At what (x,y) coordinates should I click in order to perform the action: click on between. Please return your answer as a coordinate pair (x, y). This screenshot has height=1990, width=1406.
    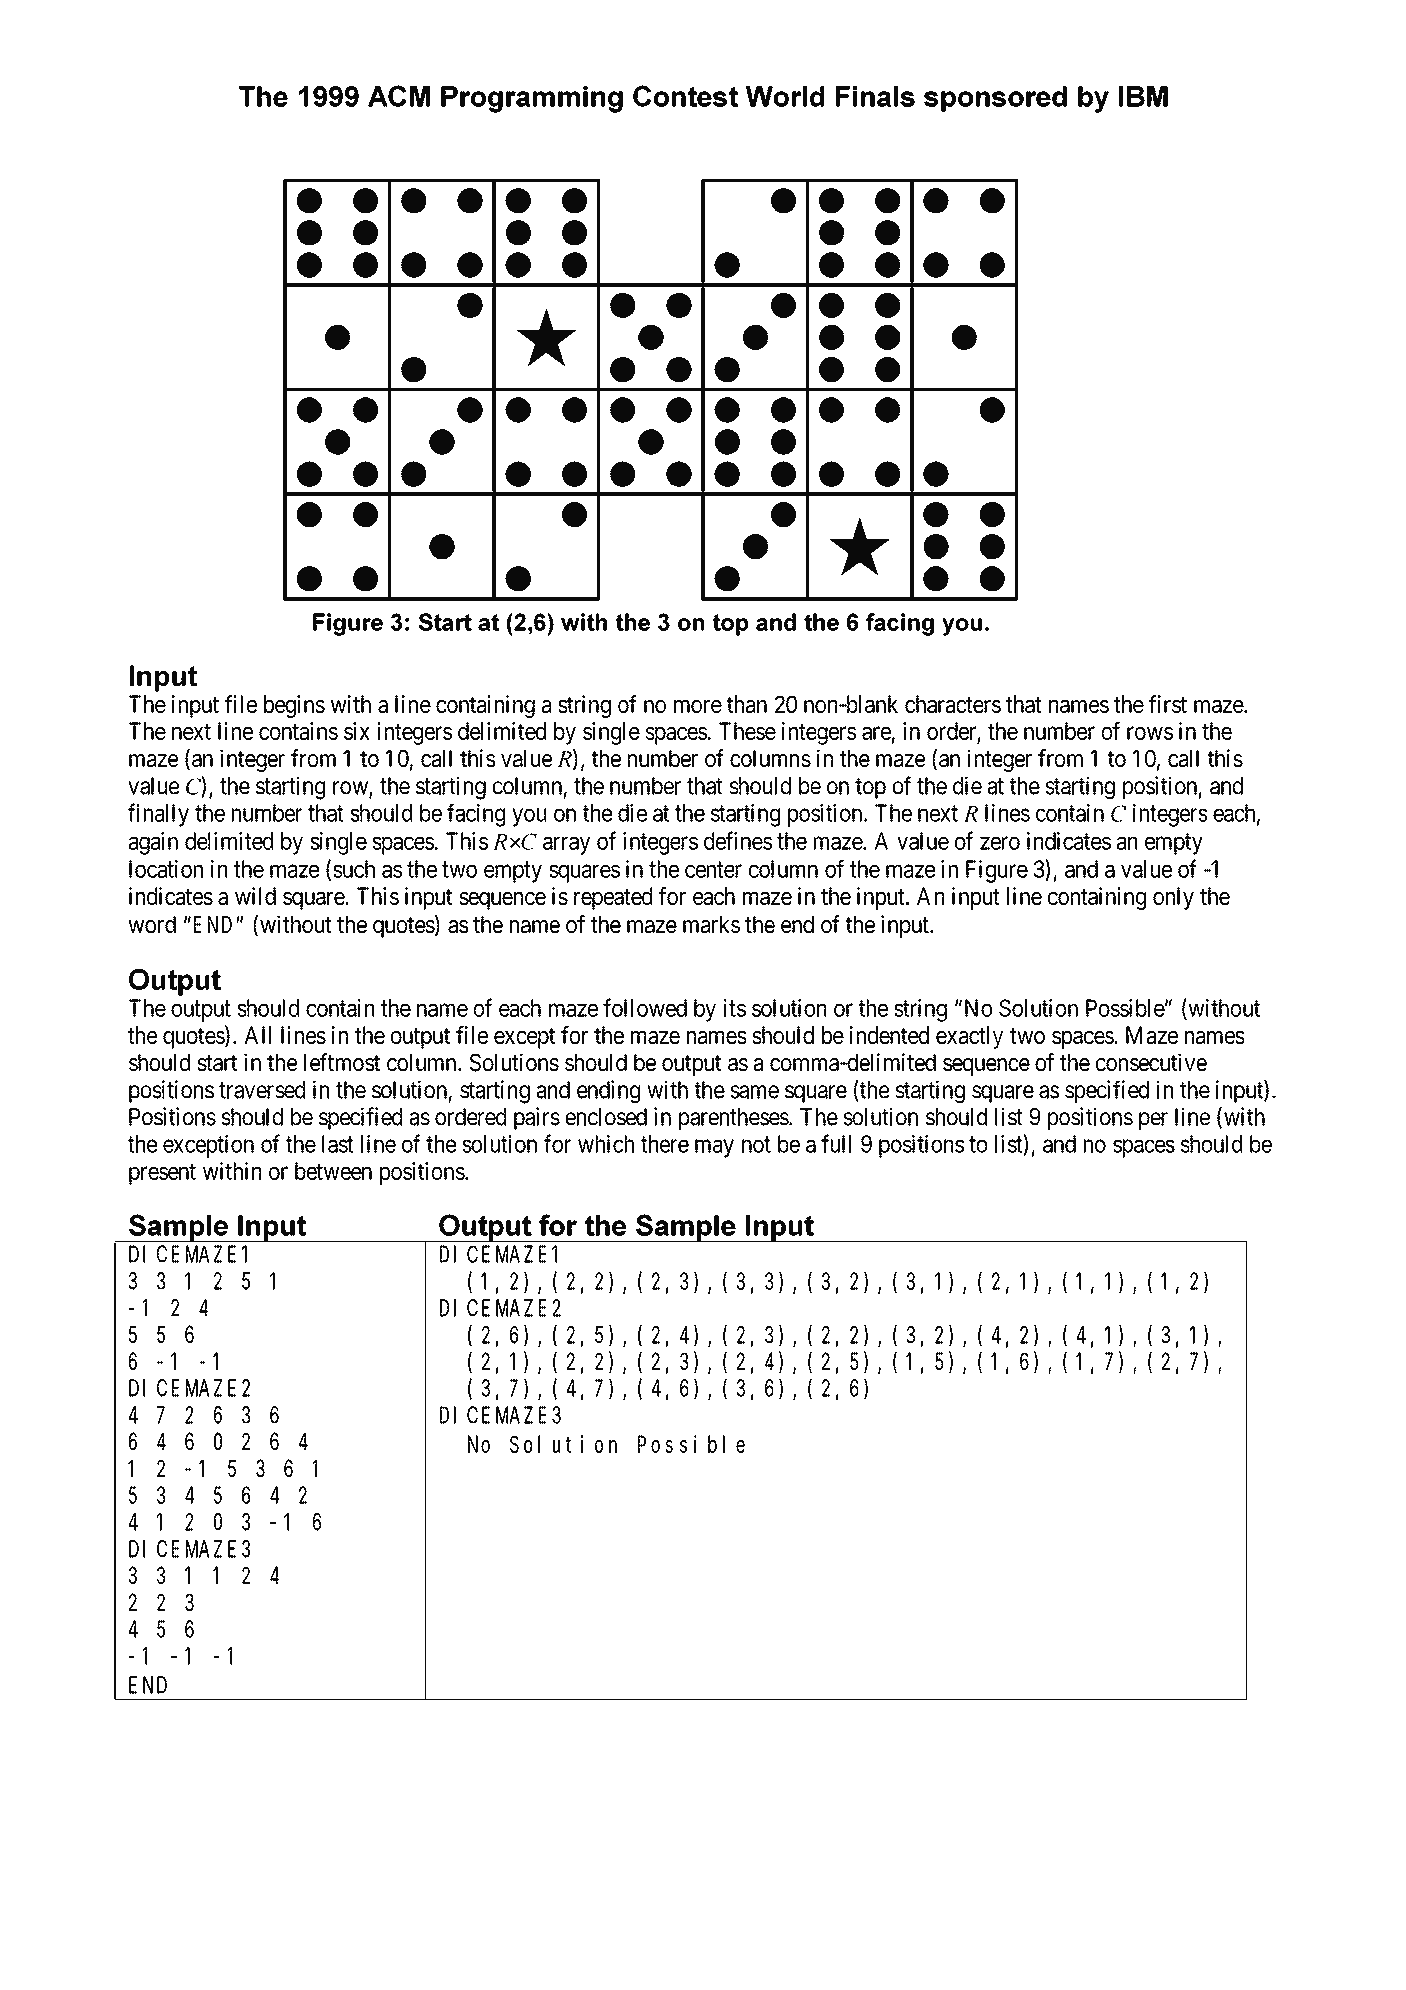
    Looking at the image, I should click on (333, 1171).
